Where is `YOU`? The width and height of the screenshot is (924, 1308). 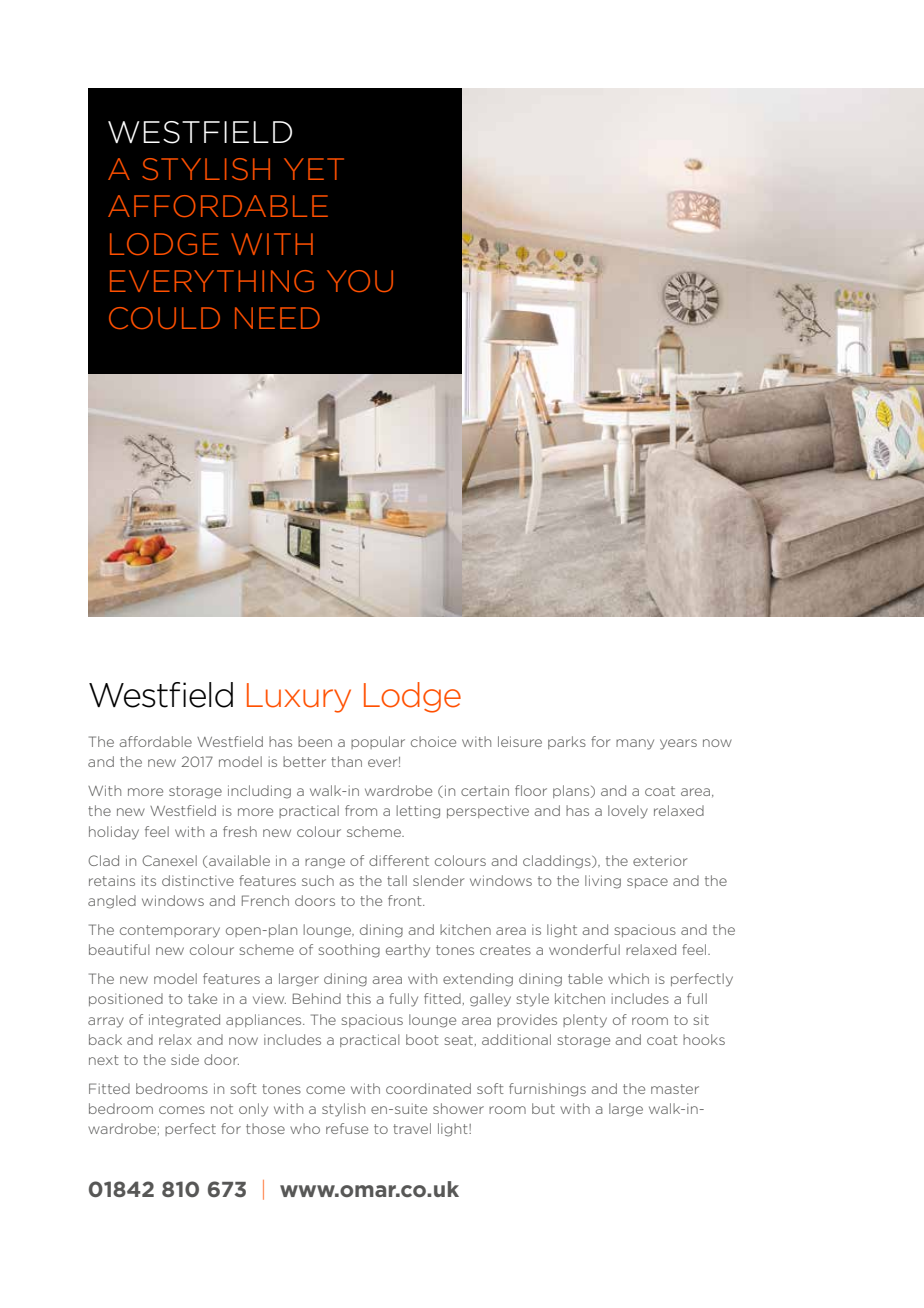 YOU is located at coordinates (360, 281).
